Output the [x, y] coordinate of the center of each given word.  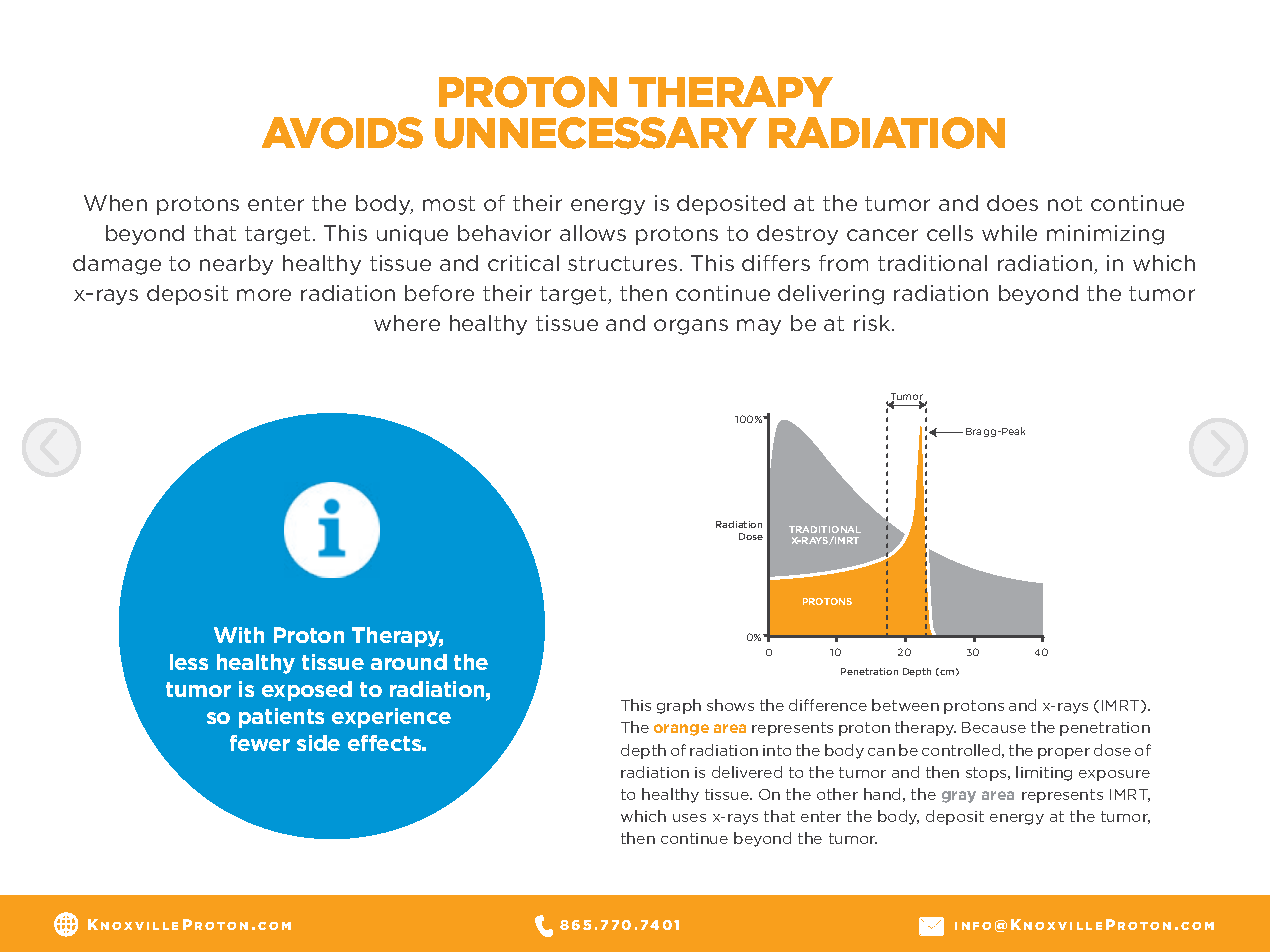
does [1012, 203]
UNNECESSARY [596, 133]
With [239, 635]
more [264, 295]
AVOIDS [342, 133]
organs [691, 327]
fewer [260, 743]
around [409, 662]
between [905, 705]
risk [873, 323]
